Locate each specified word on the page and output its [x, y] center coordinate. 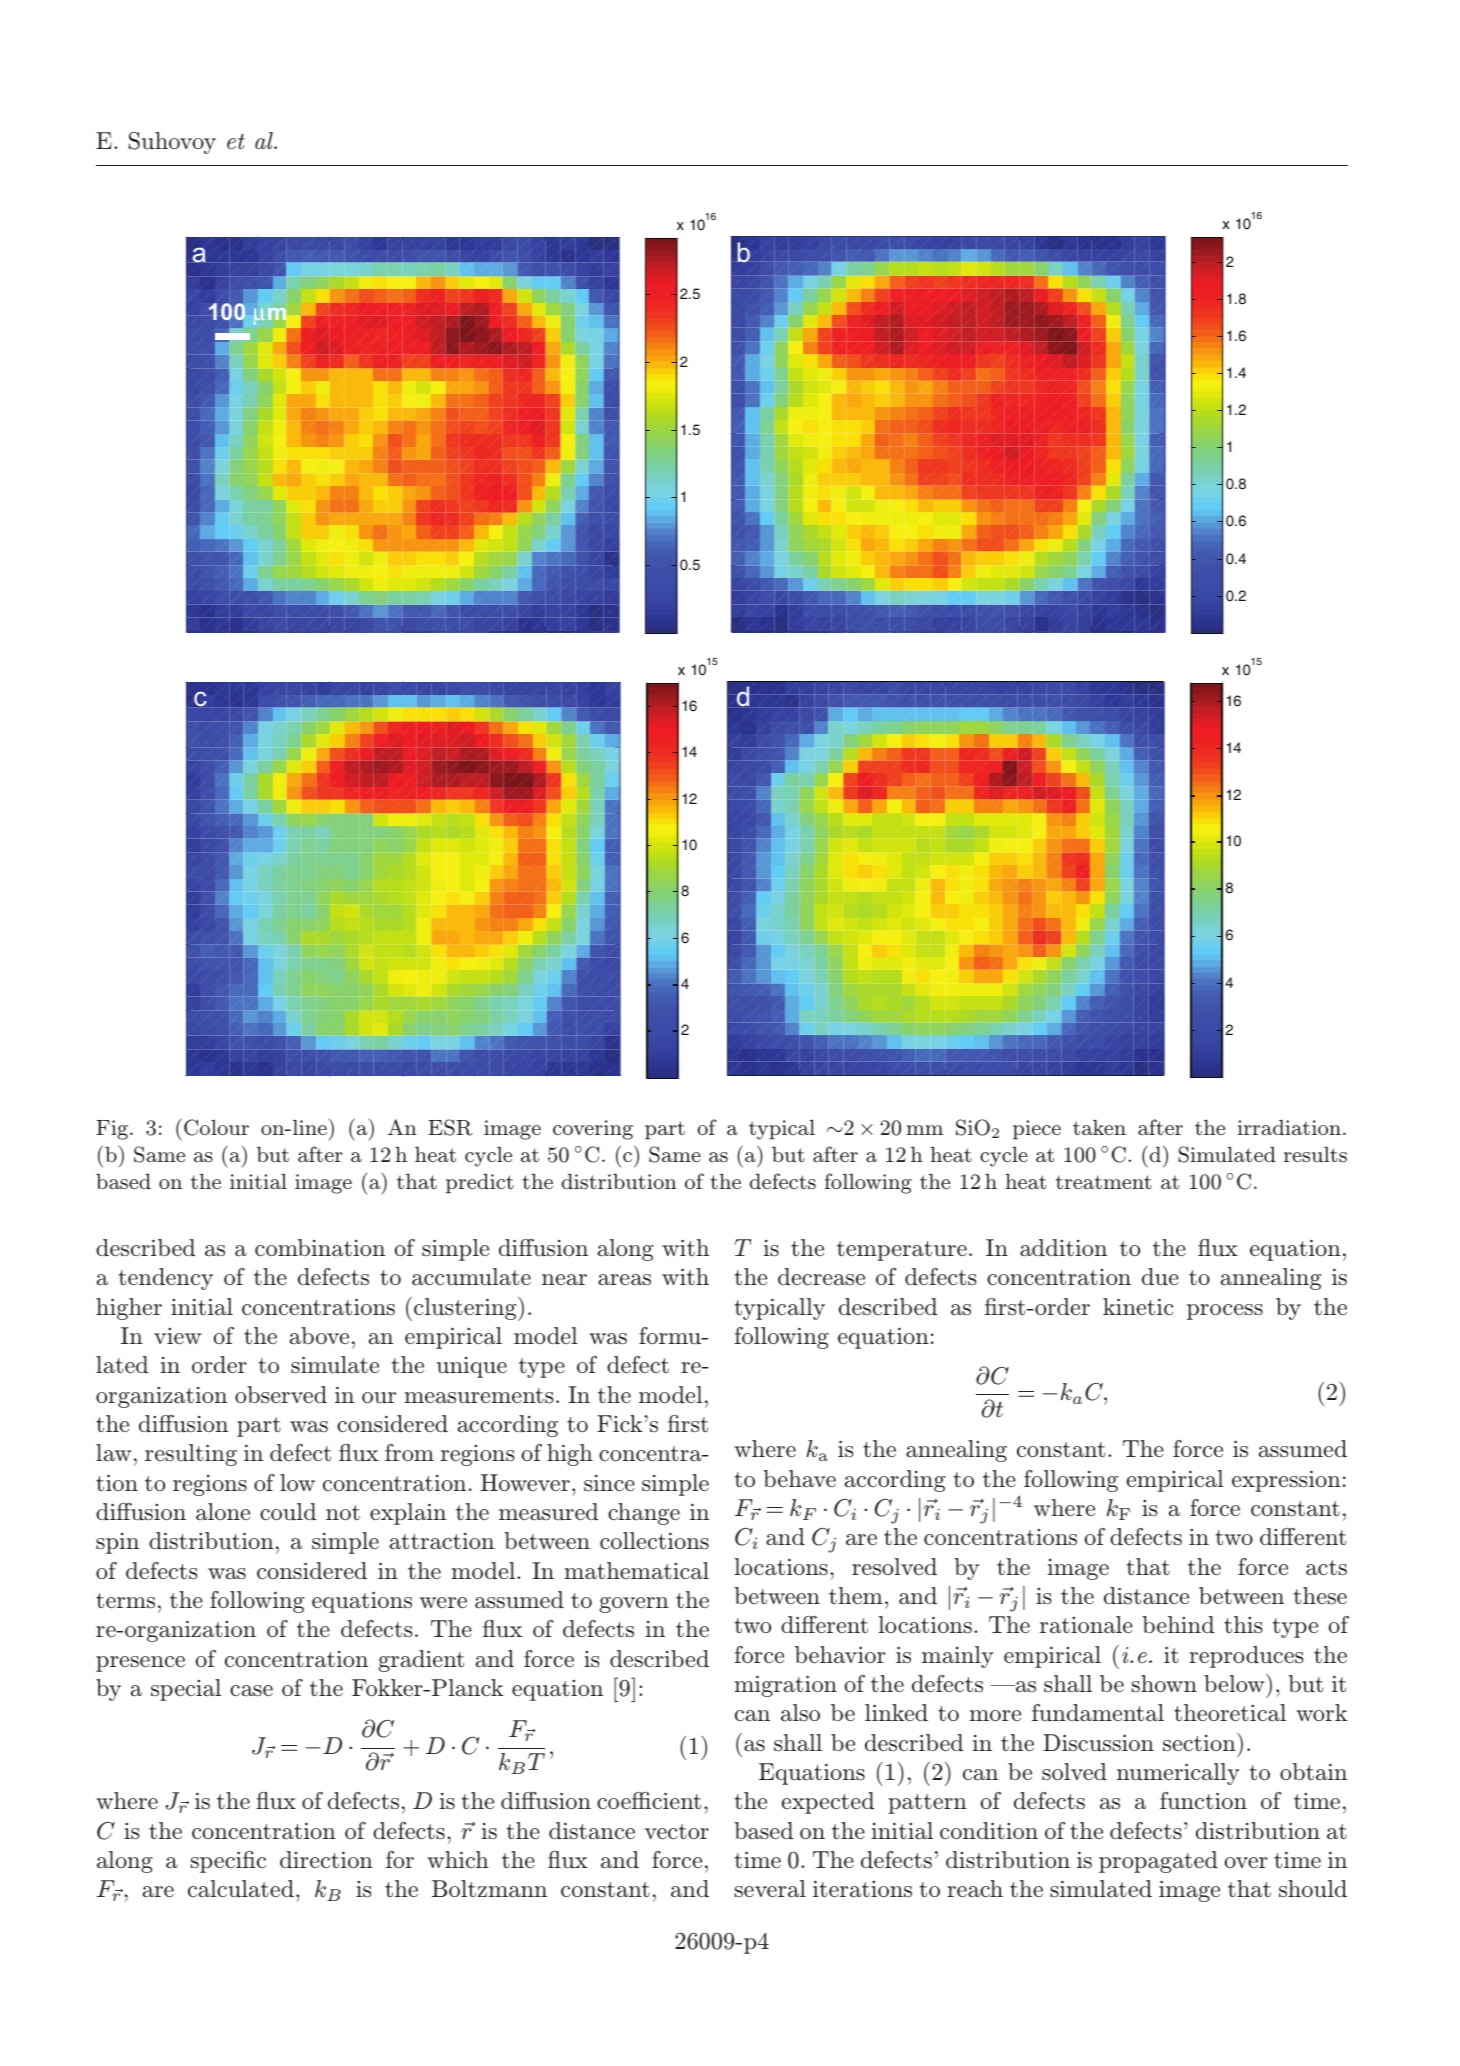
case [251, 1691]
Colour [216, 1127]
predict [480, 1183]
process [1225, 1312]
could [288, 1511]
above [319, 1336]
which [458, 1859]
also [800, 1713]
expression [1286, 1481]
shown [1164, 1683]
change [644, 1514]
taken [1099, 1127]
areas [624, 1280]
